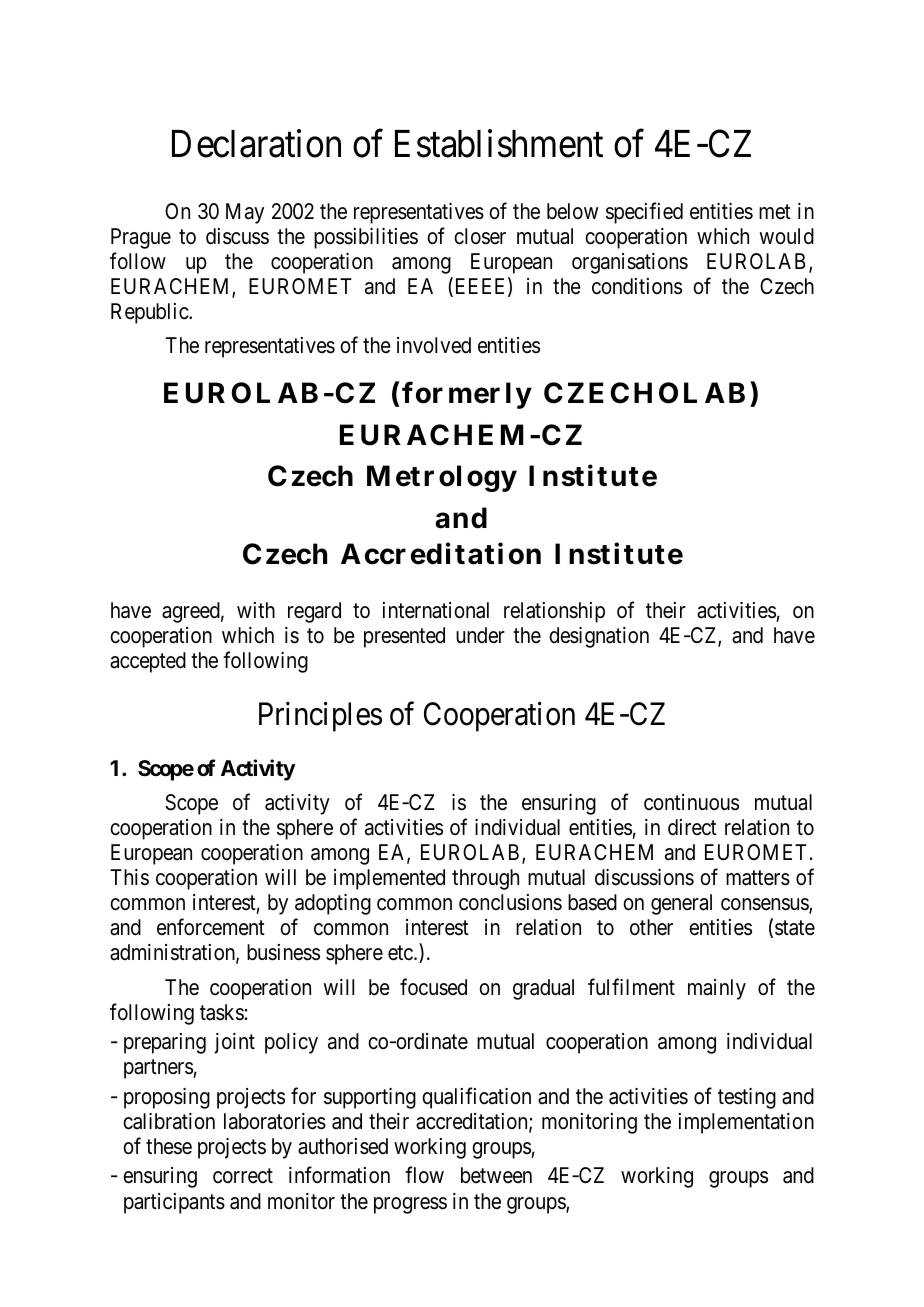 This page has height=1307, width=924. I want to click on accepted, so click(148, 662).
